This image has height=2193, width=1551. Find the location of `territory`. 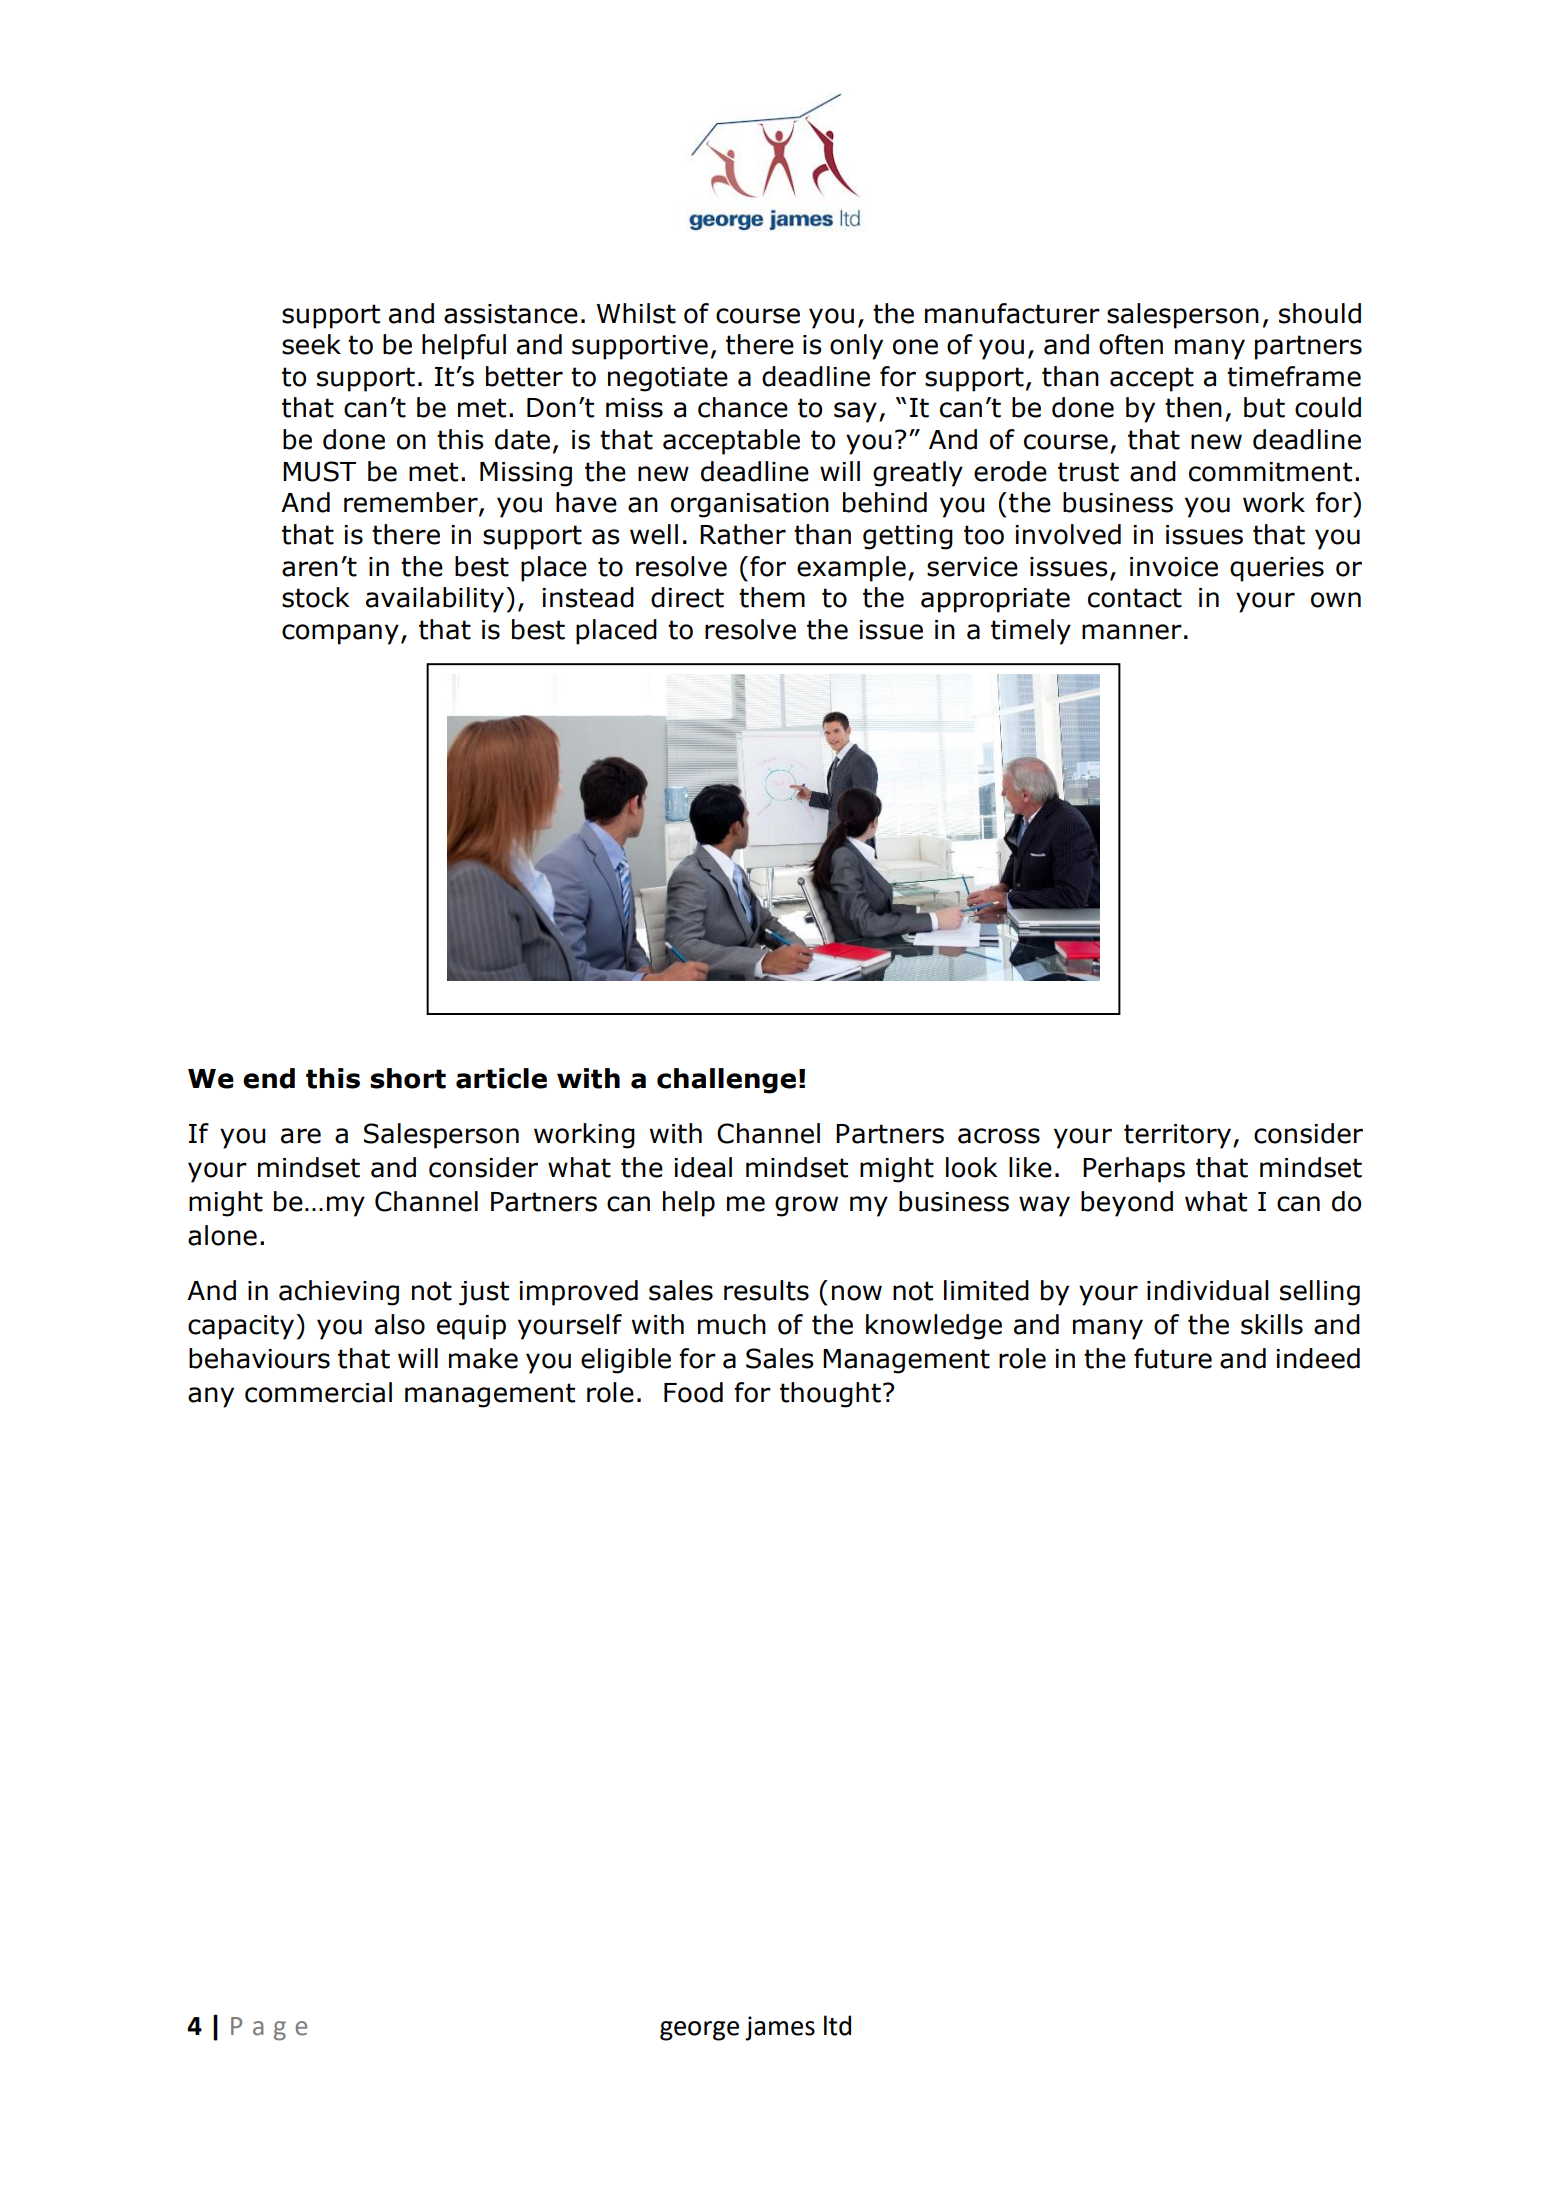

territory is located at coordinates (1177, 1136).
